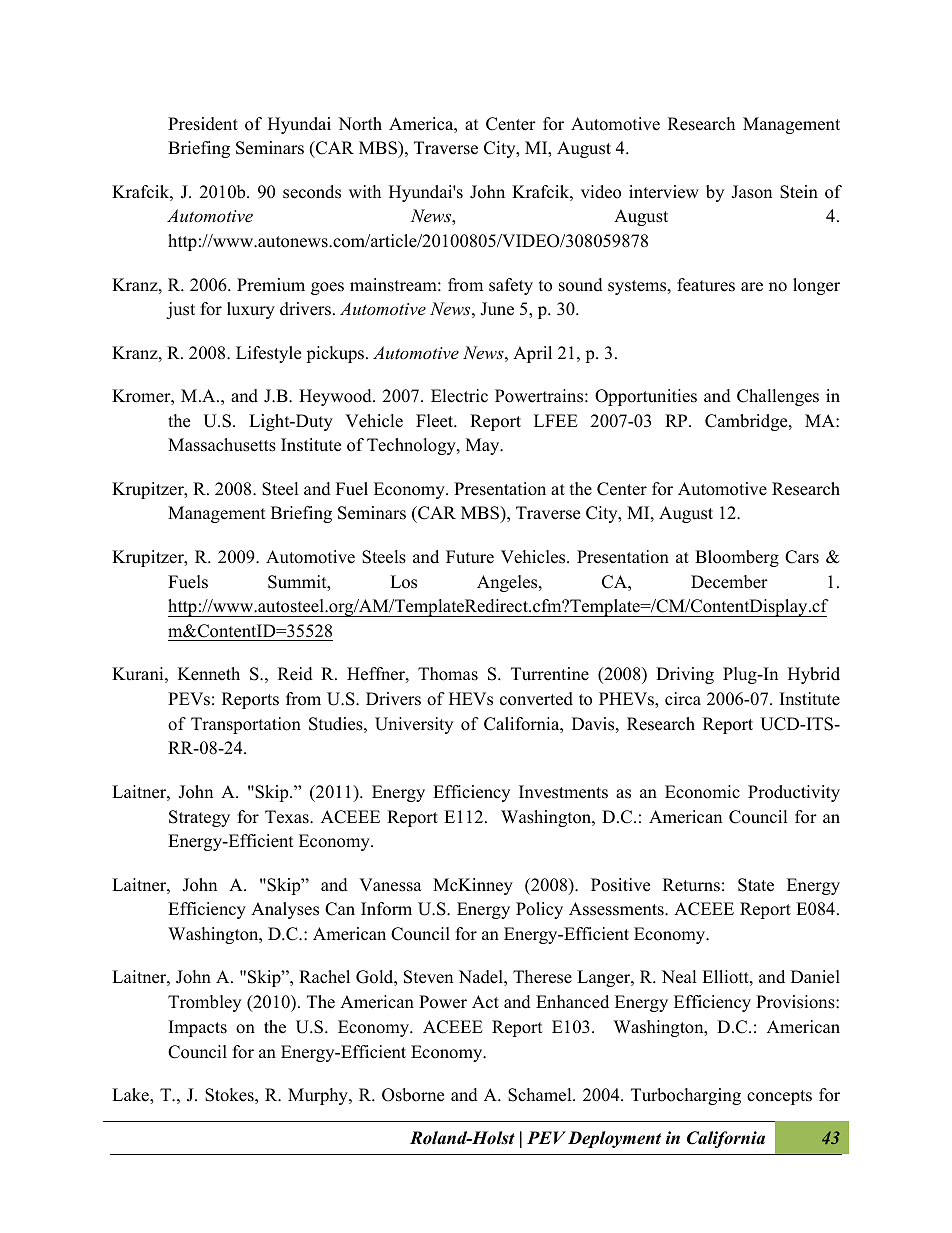 This screenshot has width=952, height=1233. Describe the element at coordinates (365, 191) in the screenshot. I see `with` at that location.
